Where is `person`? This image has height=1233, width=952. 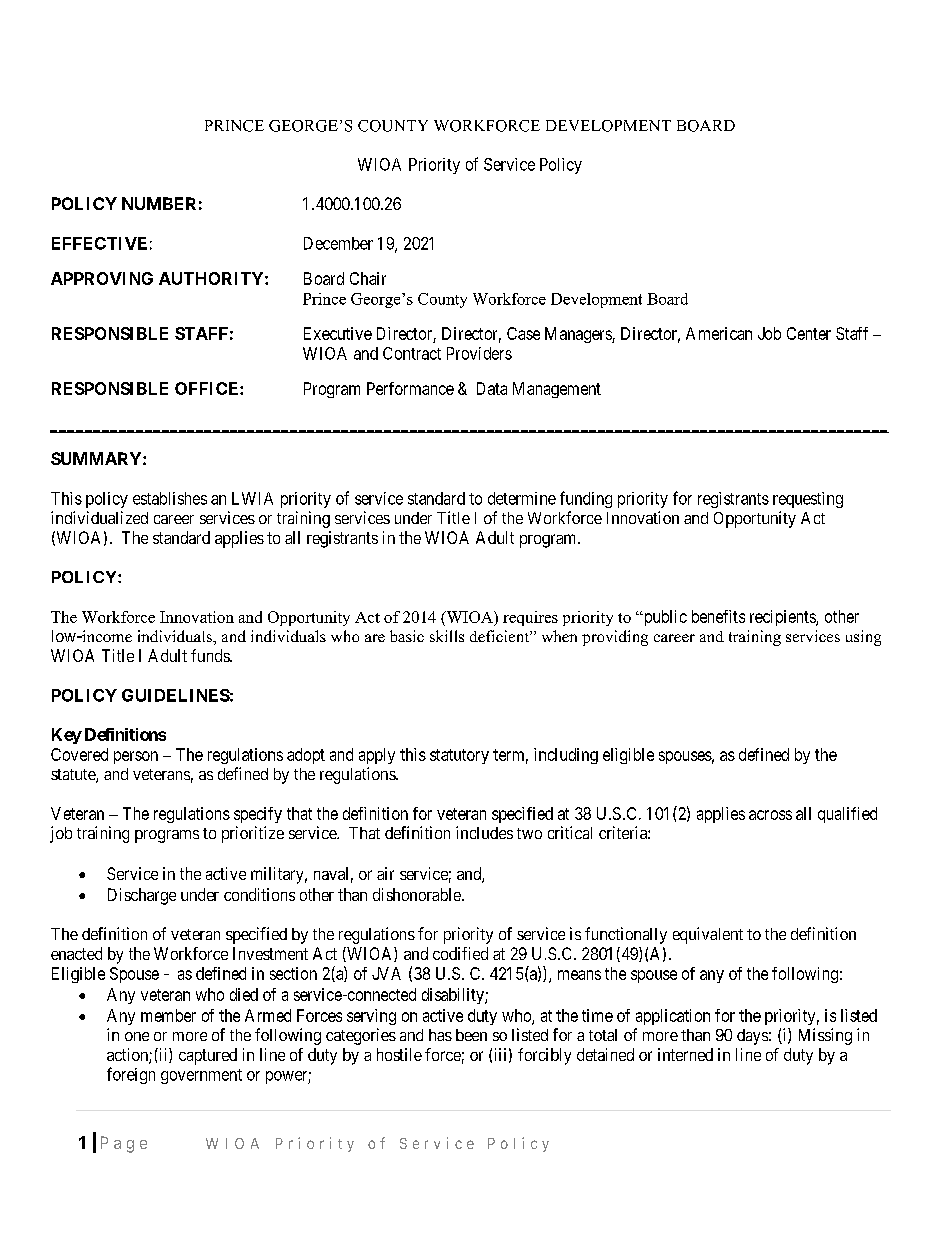
person is located at coordinates (136, 757).
